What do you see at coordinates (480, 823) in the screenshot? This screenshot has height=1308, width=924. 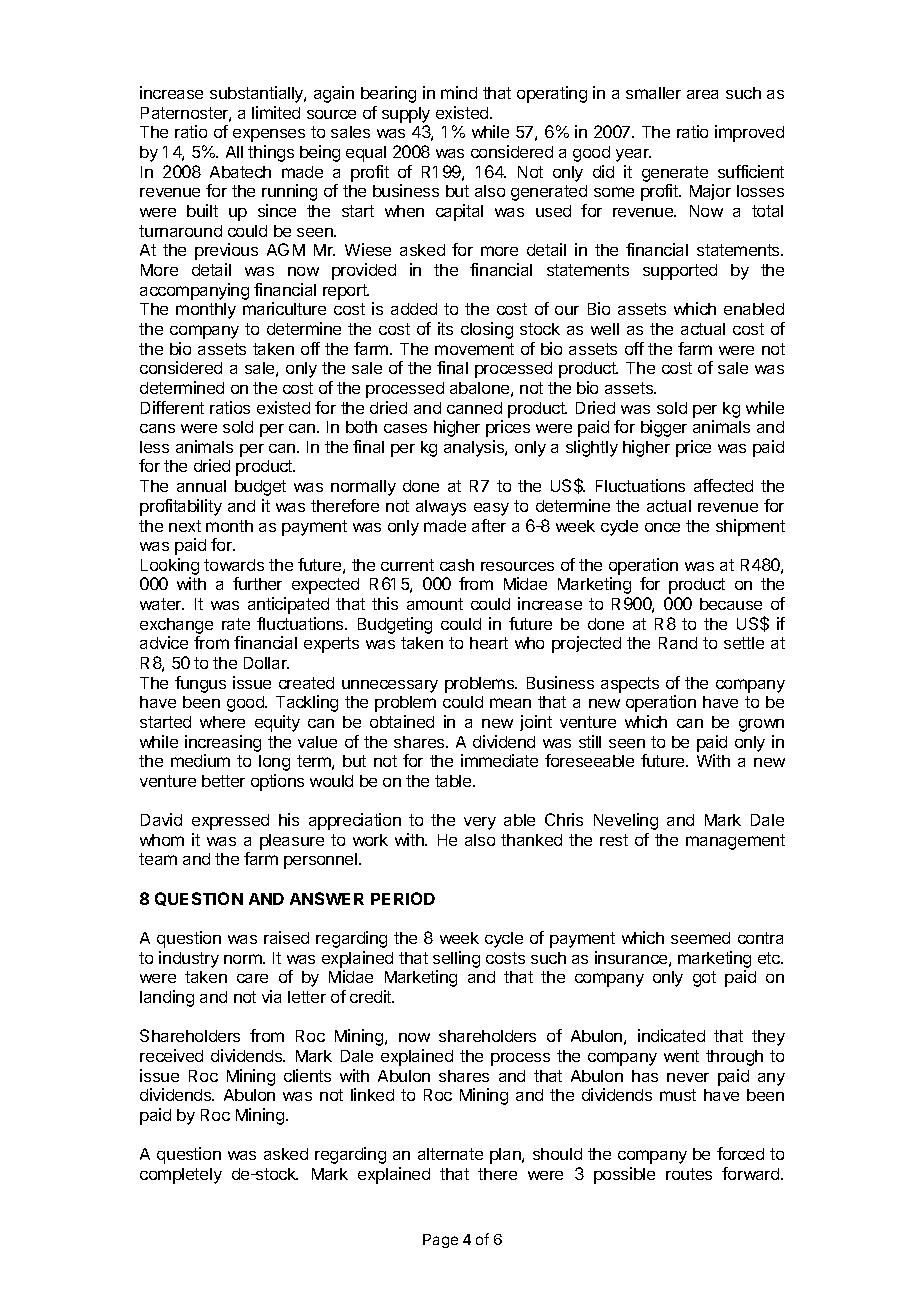 I see `very` at bounding box center [480, 823].
